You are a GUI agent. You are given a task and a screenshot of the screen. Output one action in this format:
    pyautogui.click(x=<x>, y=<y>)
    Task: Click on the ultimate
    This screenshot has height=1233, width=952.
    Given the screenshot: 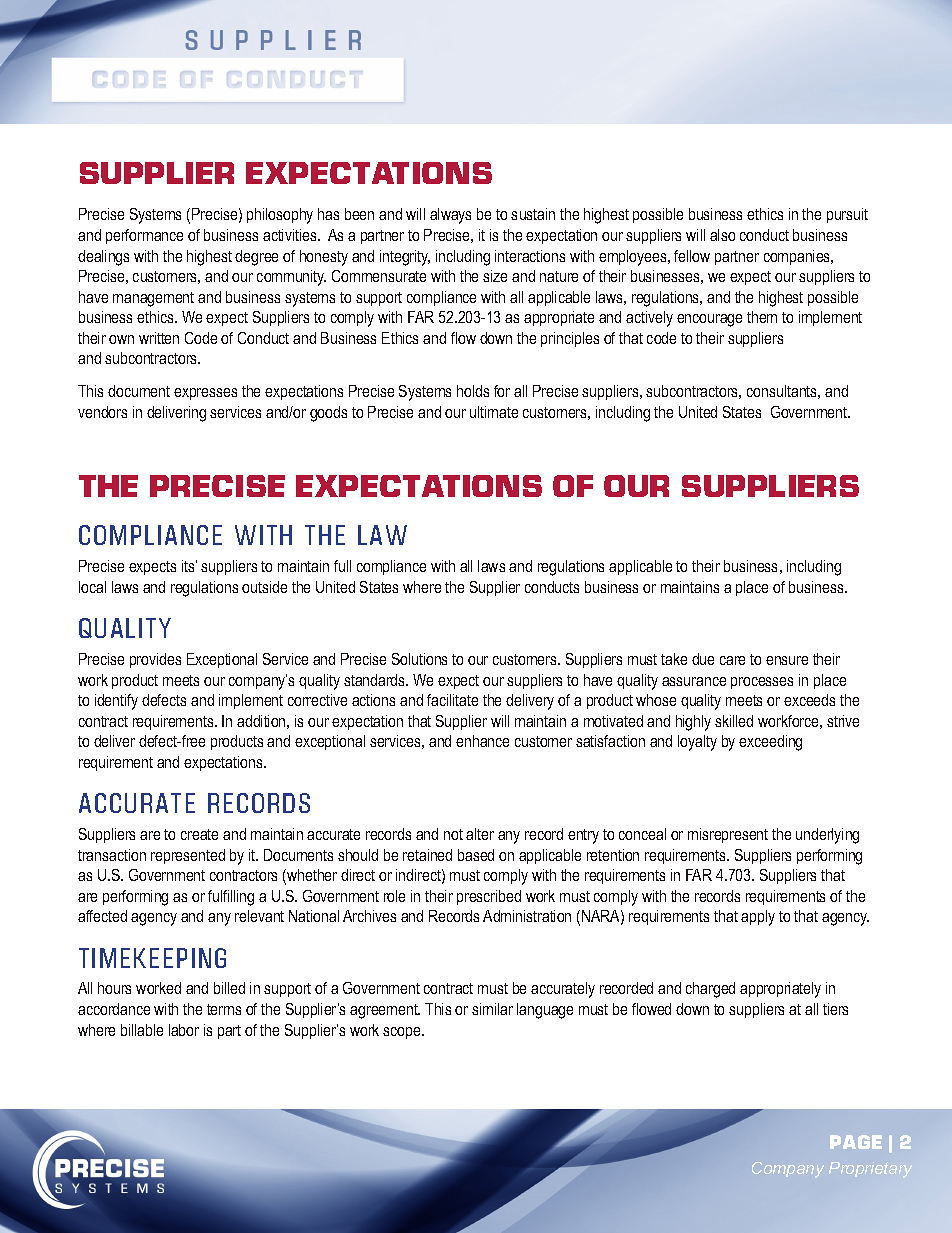 What is the action you would take?
    pyautogui.click(x=494, y=412)
